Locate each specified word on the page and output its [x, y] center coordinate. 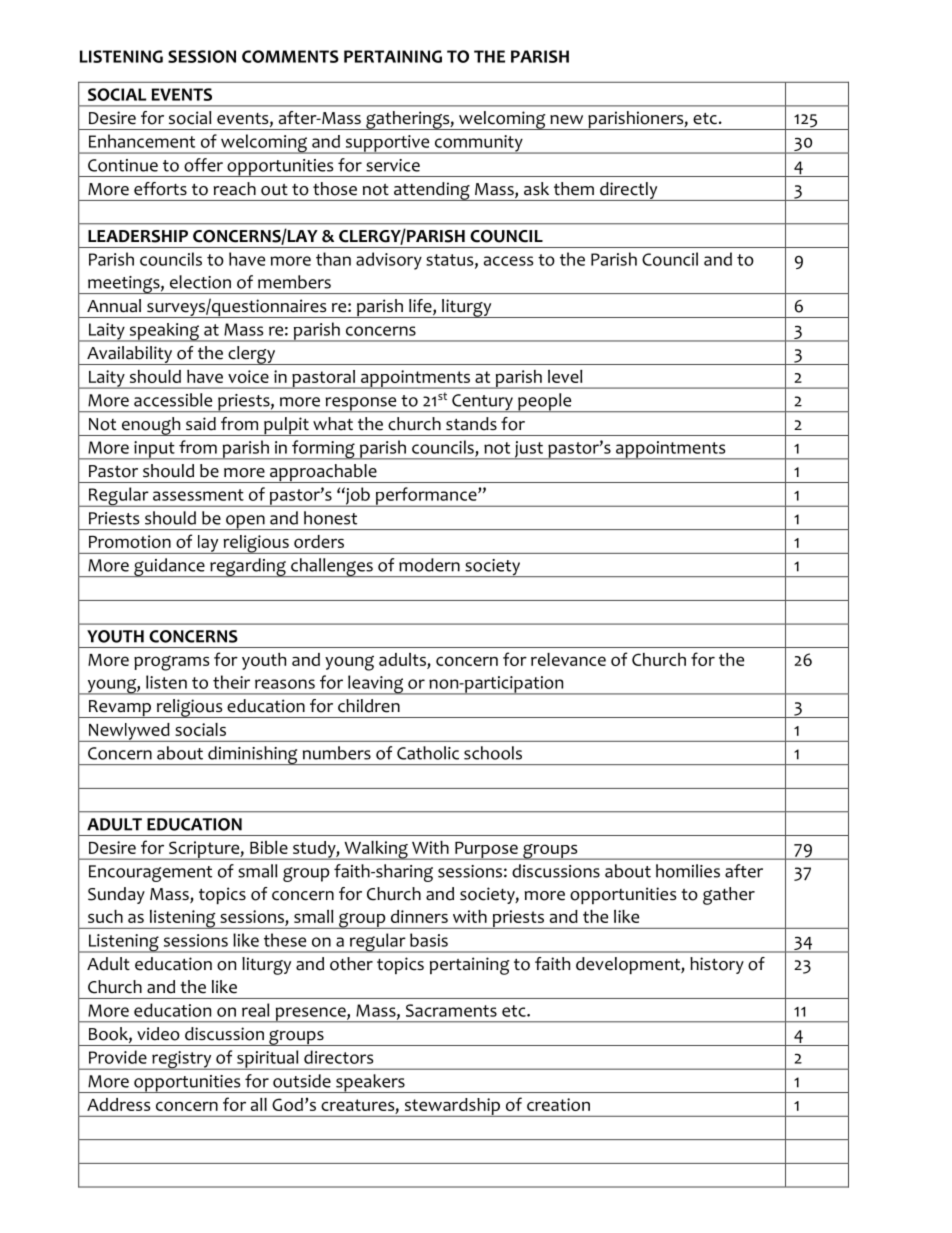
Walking [376, 850]
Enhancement [142, 141]
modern [429, 565]
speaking [164, 332]
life [421, 307]
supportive [387, 144]
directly [629, 191]
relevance [568, 659]
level [565, 376]
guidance [169, 567]
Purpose [486, 851]
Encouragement [150, 873]
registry [182, 1060]
